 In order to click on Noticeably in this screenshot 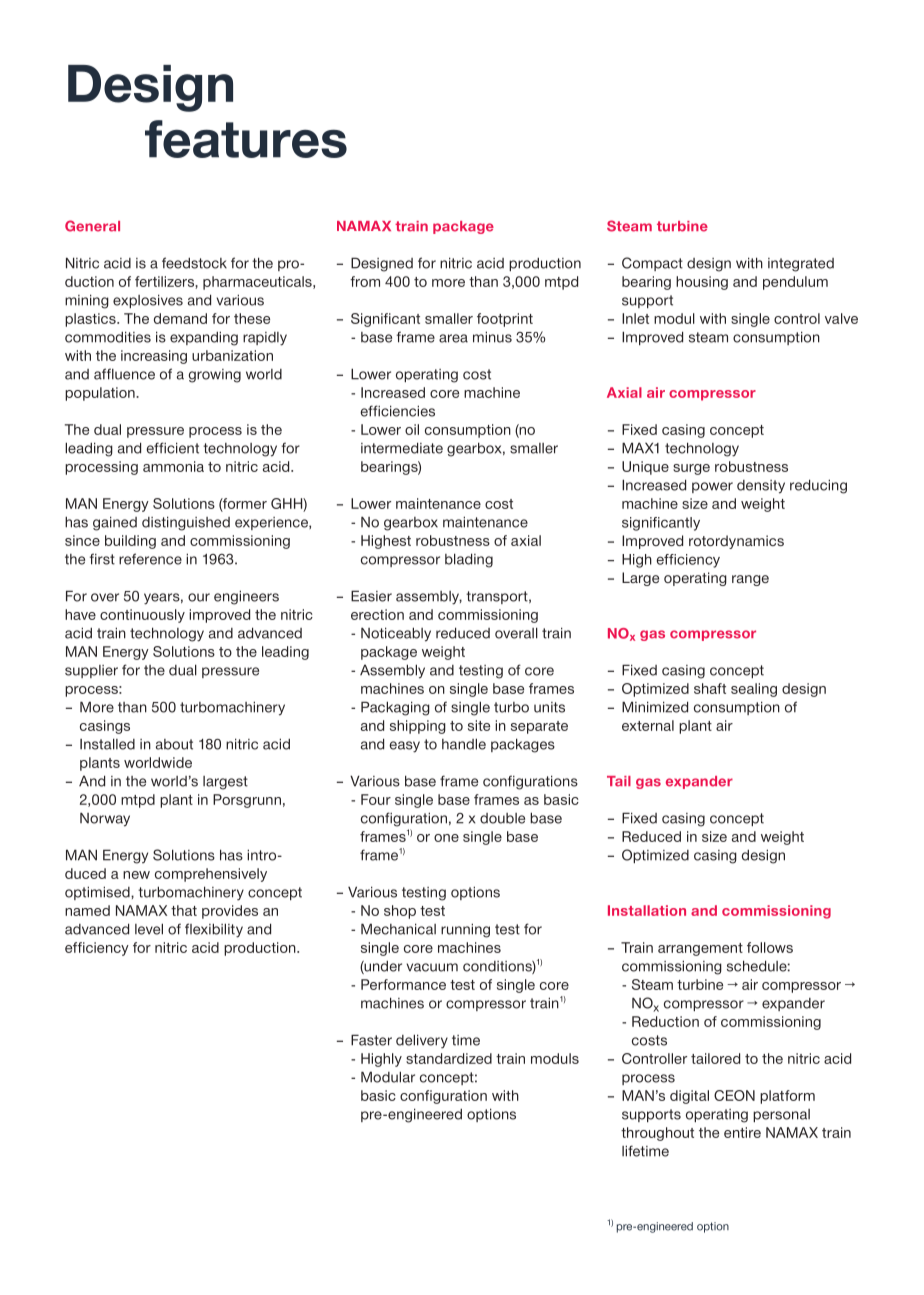, I will do `click(396, 634)`.
